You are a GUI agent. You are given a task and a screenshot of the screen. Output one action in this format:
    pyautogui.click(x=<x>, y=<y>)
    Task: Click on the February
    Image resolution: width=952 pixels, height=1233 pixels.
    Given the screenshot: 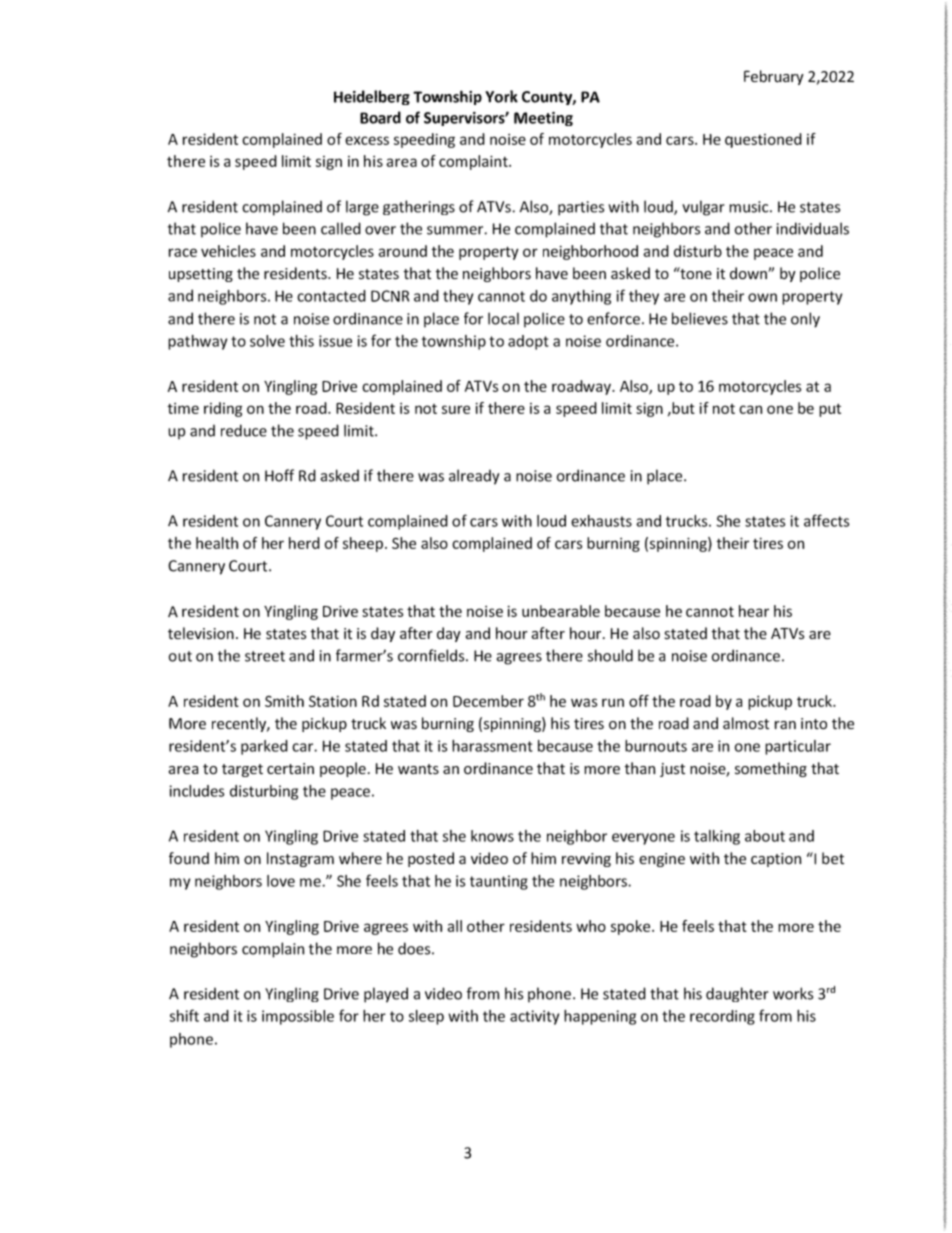 What is the action you would take?
    pyautogui.click(x=774, y=77)
